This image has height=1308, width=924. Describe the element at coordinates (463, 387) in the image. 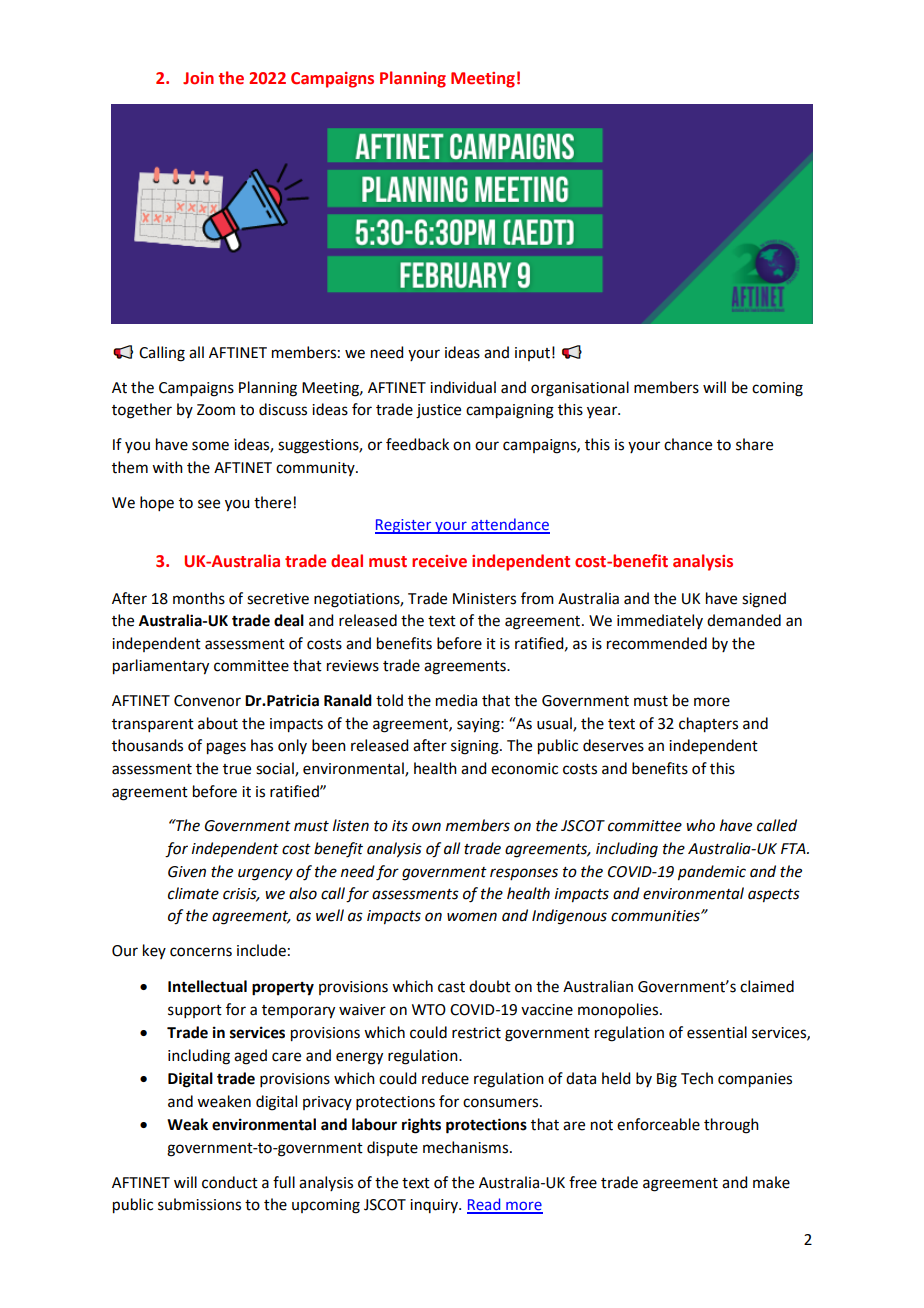

I see `individual` at that location.
